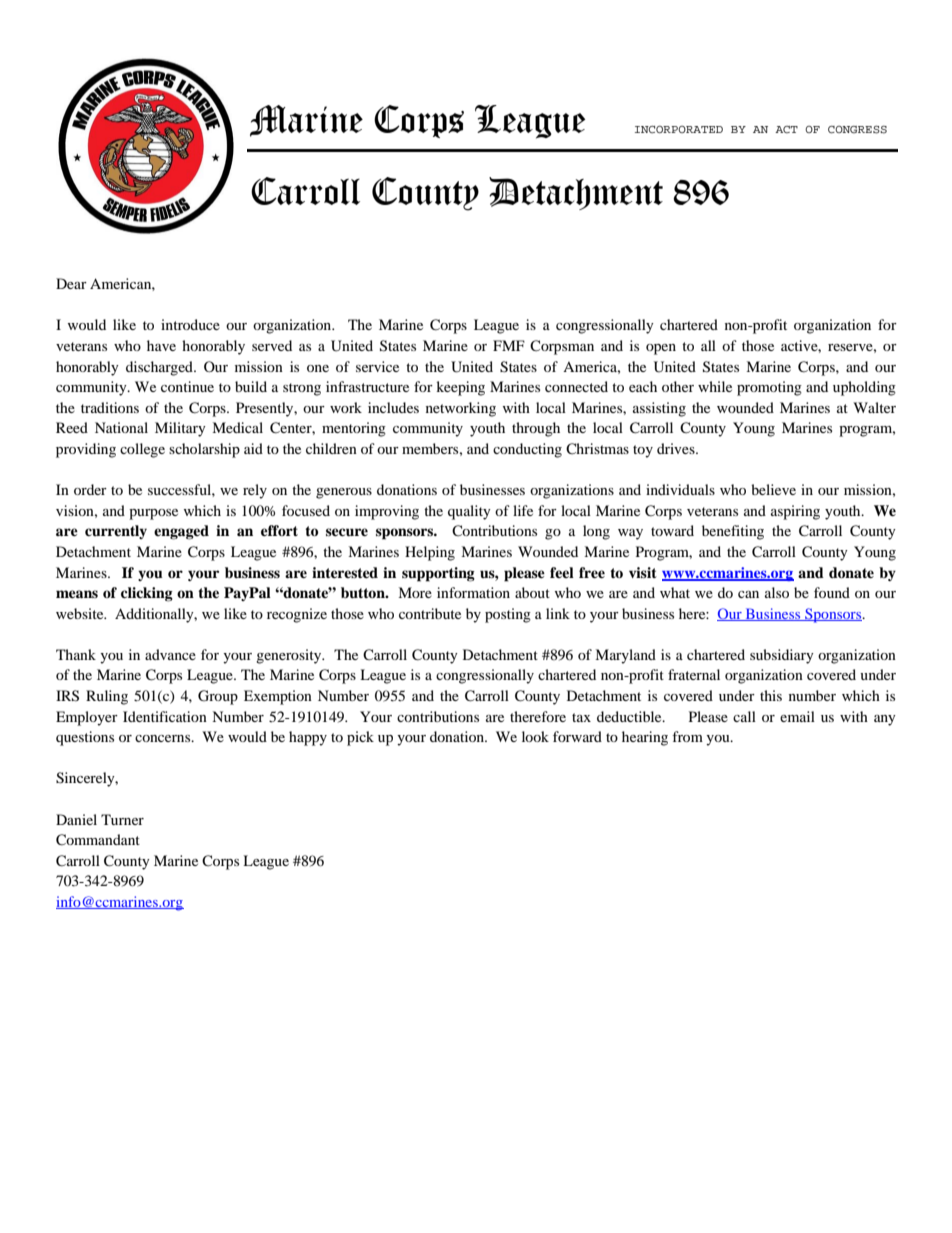 The height and width of the page is (1233, 952). What do you see at coordinates (71, 283) in the page?
I see `Dear` at bounding box center [71, 283].
